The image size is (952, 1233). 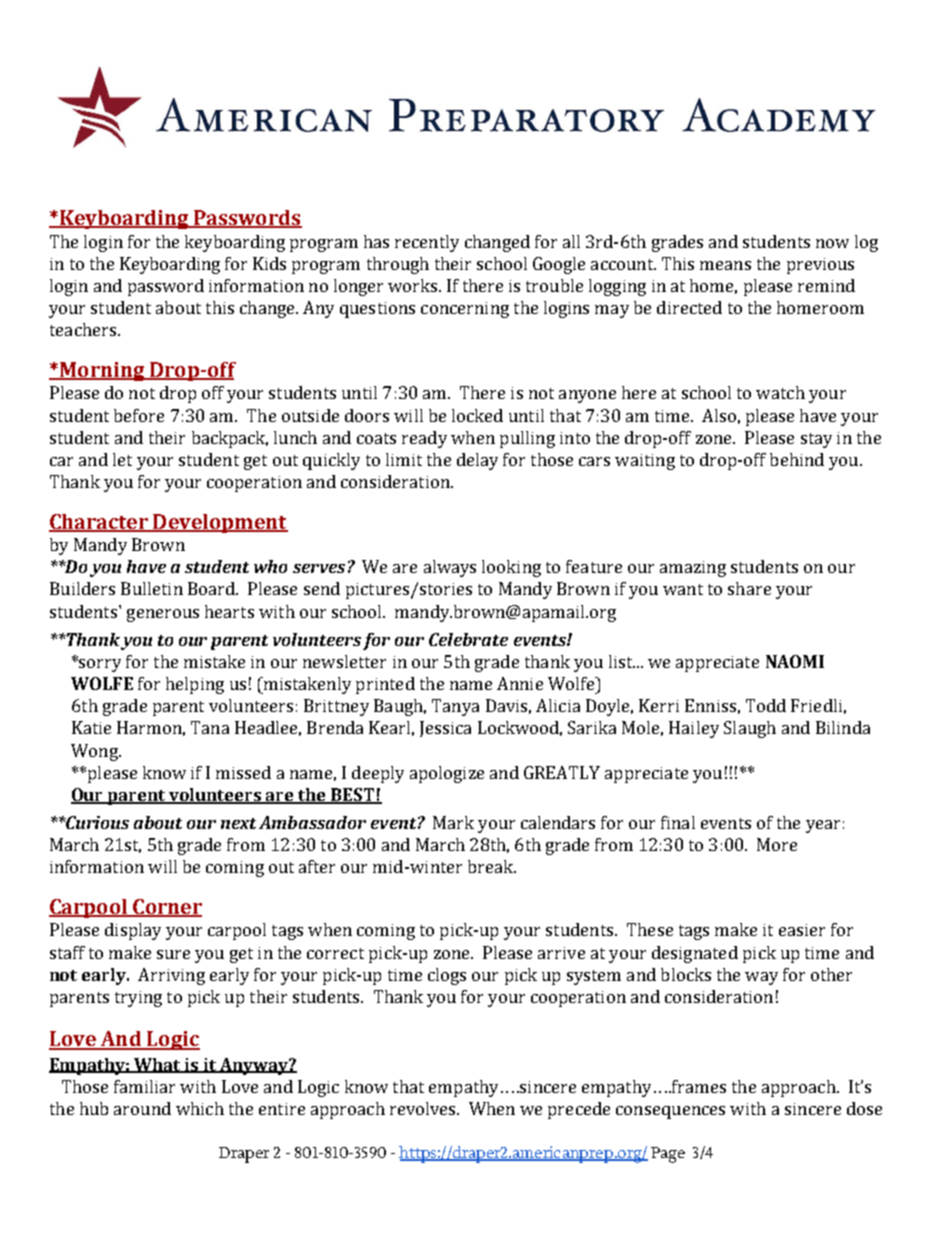 What do you see at coordinates (424, 1108) in the screenshot?
I see `revolves` at bounding box center [424, 1108].
